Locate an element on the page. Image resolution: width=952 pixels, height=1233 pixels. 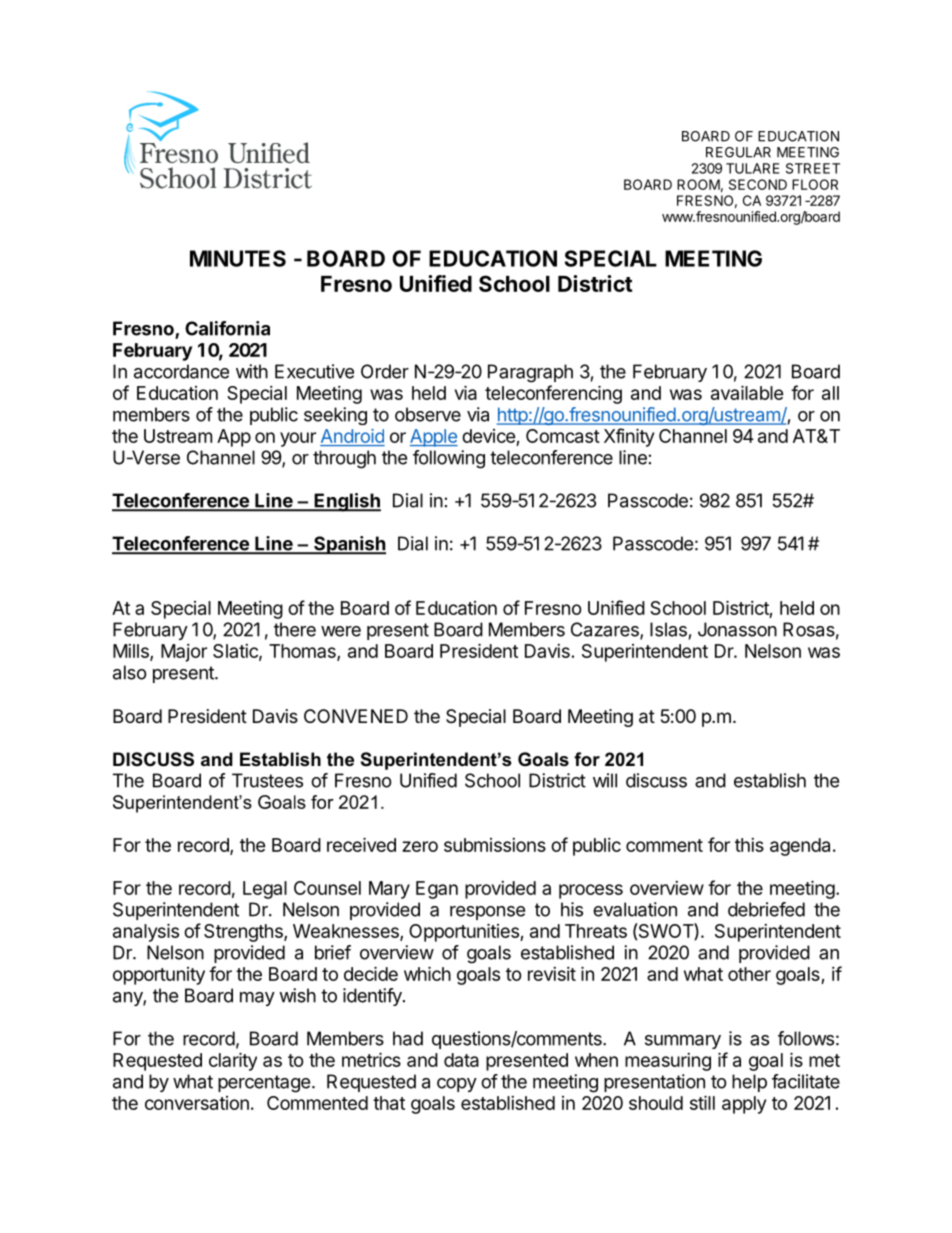
this is located at coordinates (749, 845).
